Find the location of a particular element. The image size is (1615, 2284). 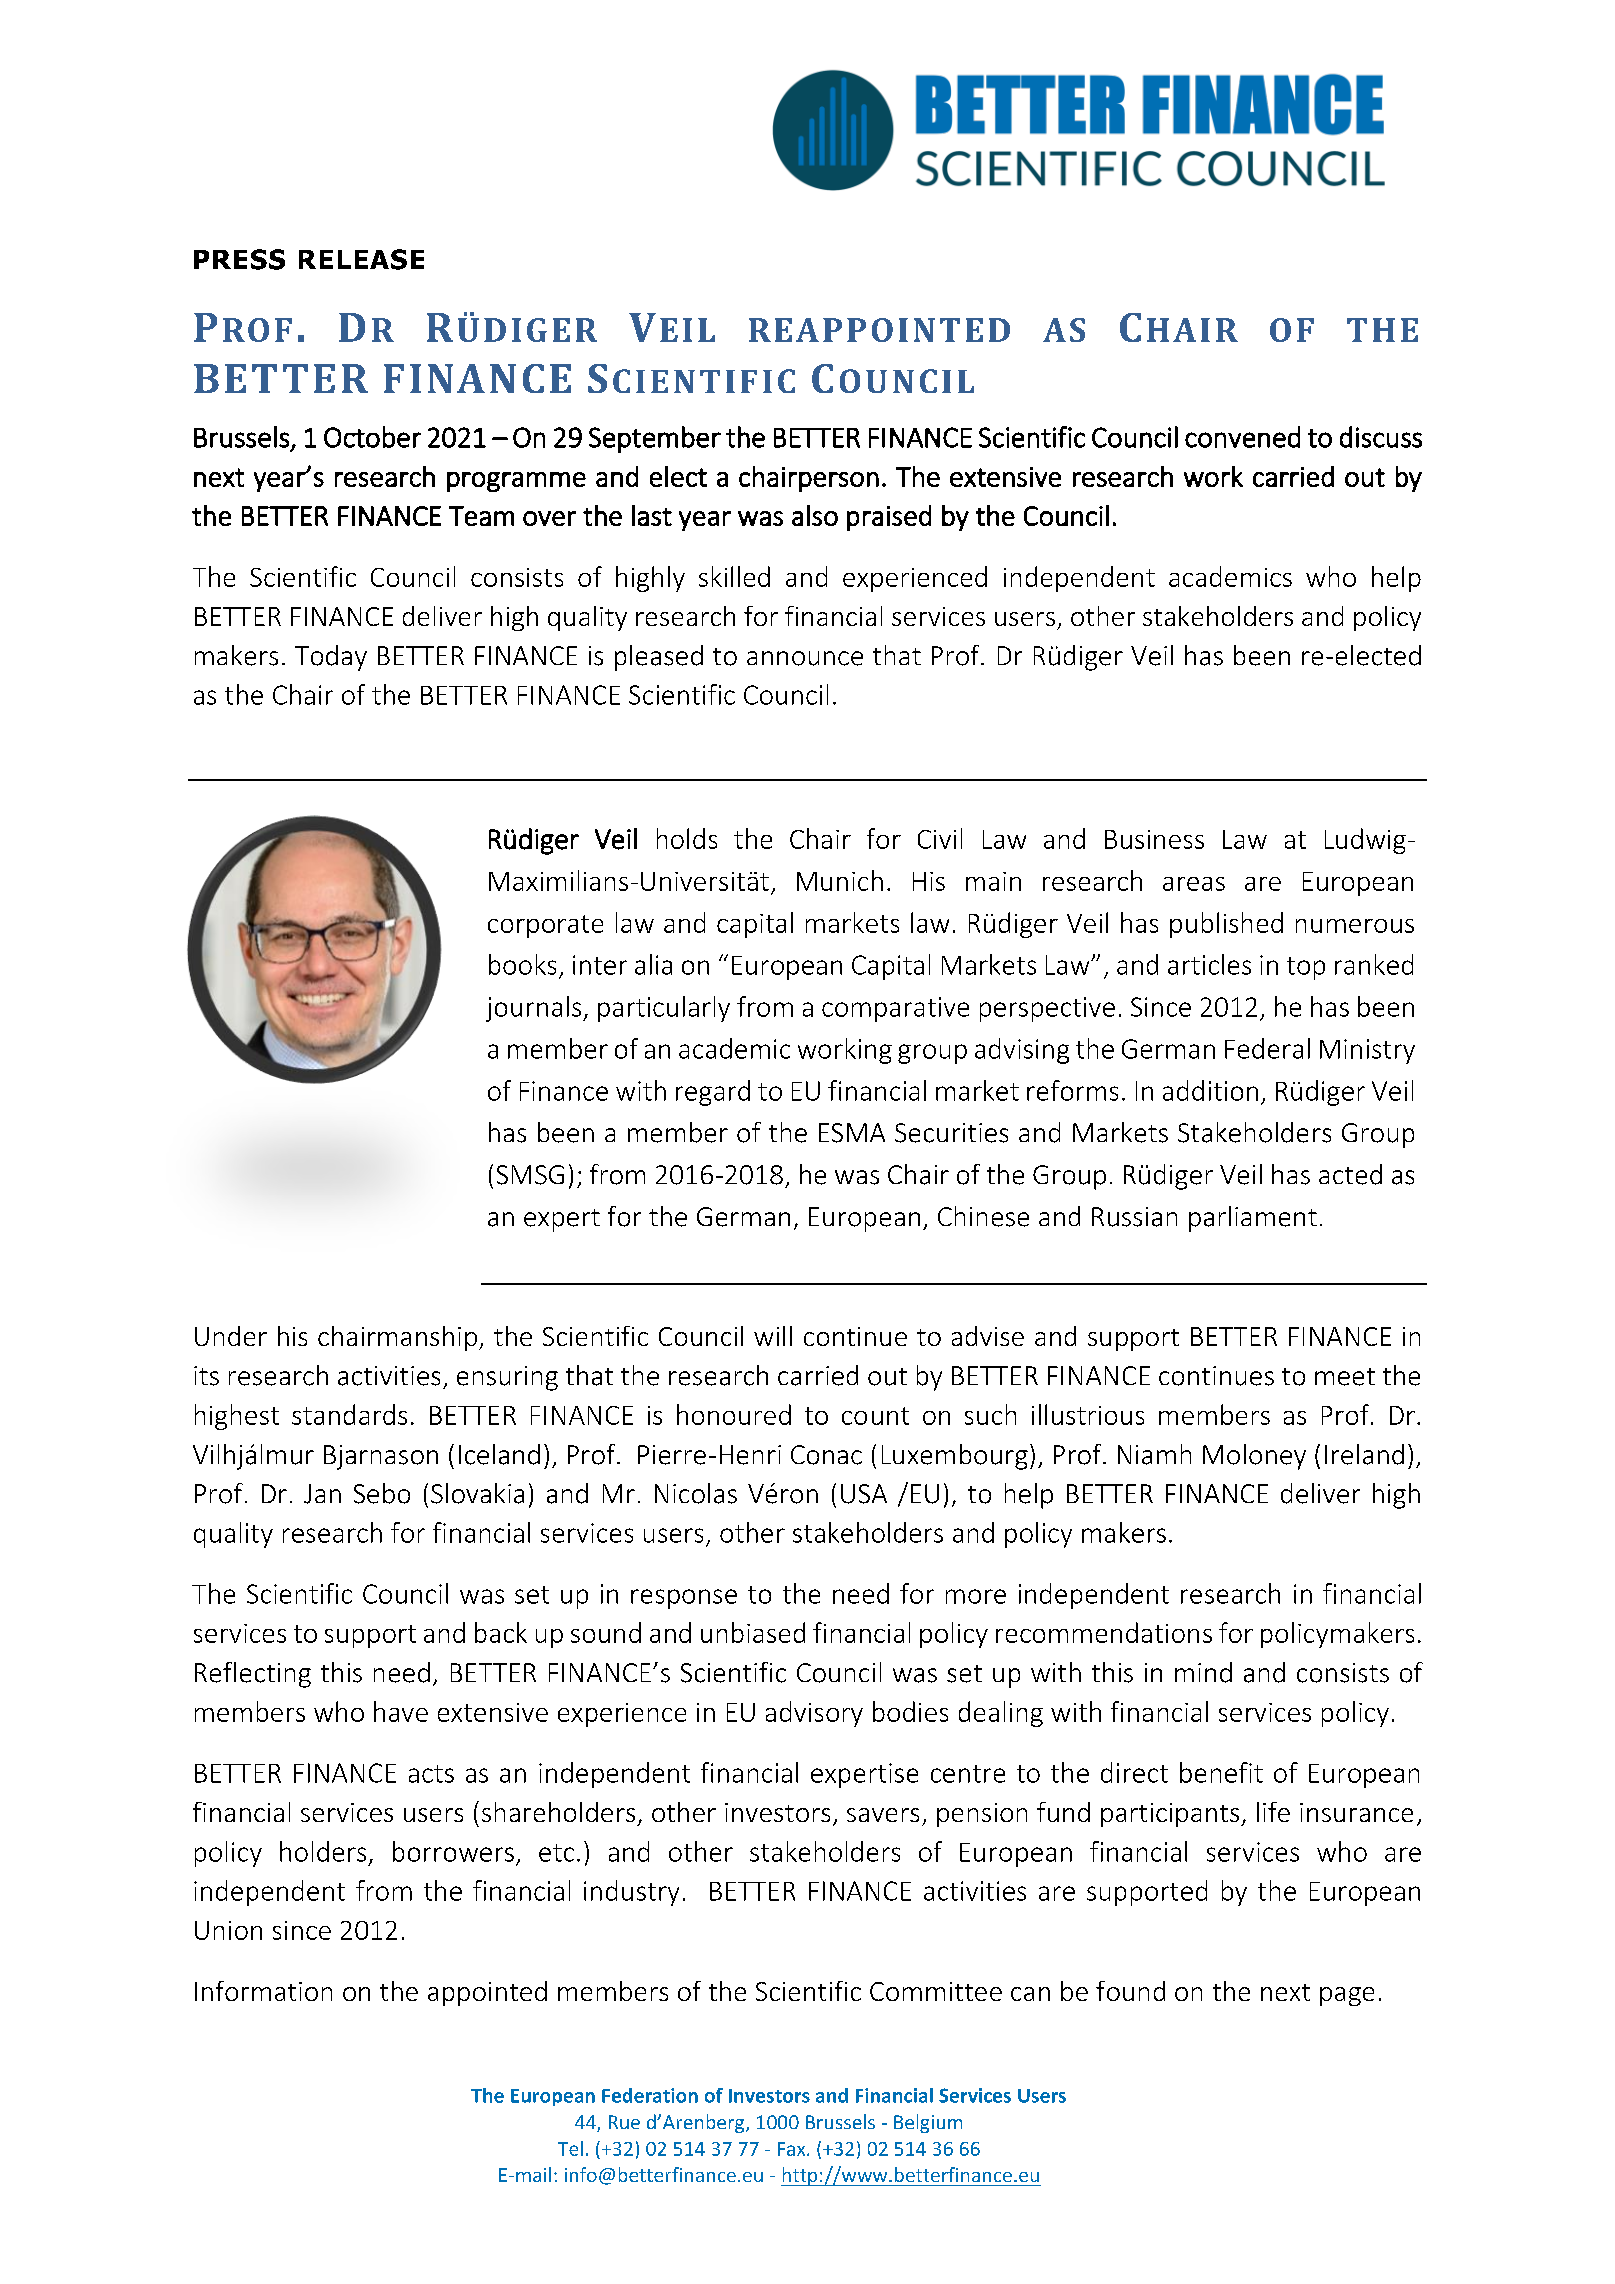

holds is located at coordinates (687, 838).
